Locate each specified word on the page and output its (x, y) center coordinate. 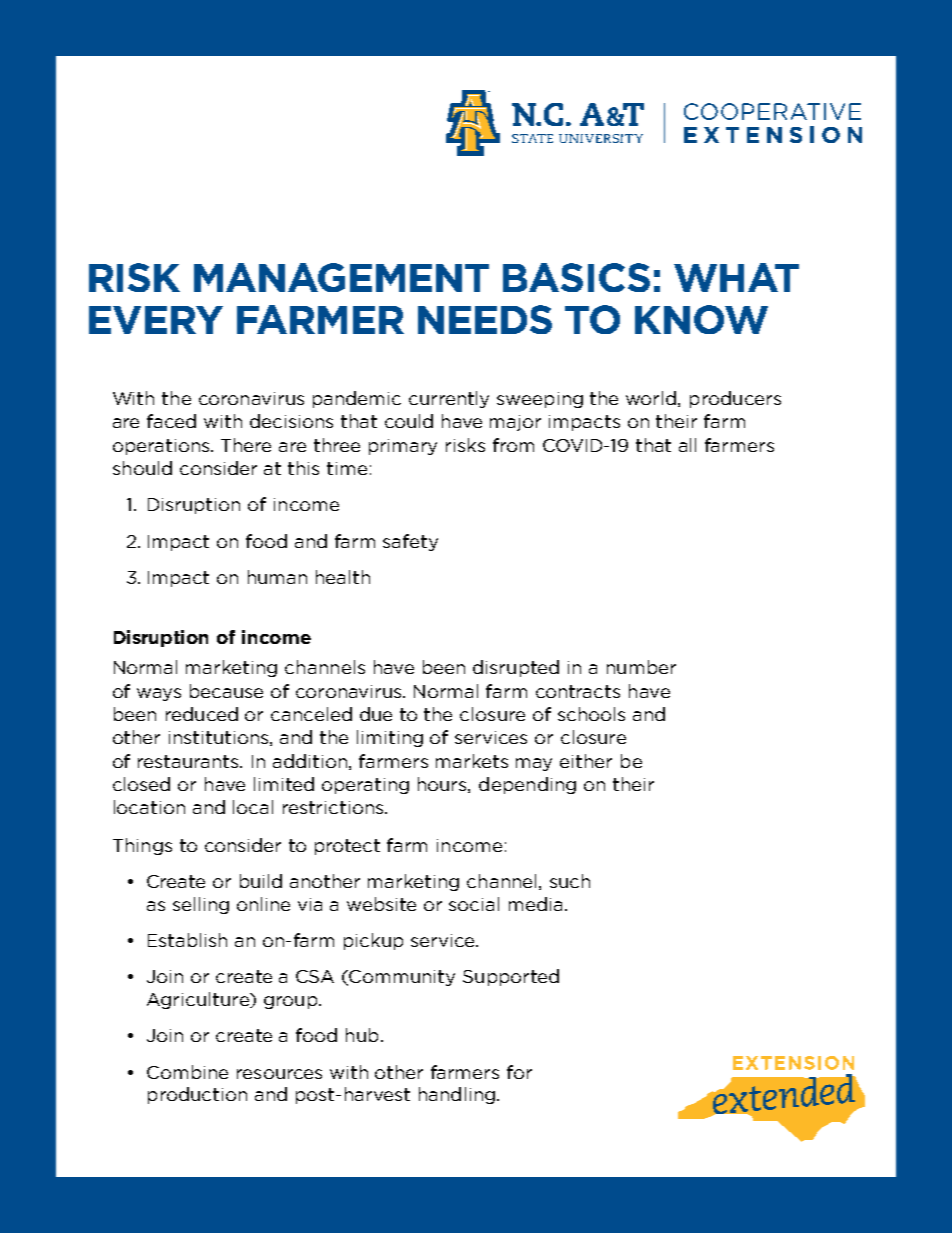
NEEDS (485, 319)
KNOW (701, 319)
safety (410, 542)
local (253, 807)
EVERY (156, 320)
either (586, 761)
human (277, 577)
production (197, 1095)
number (641, 667)
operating (365, 786)
